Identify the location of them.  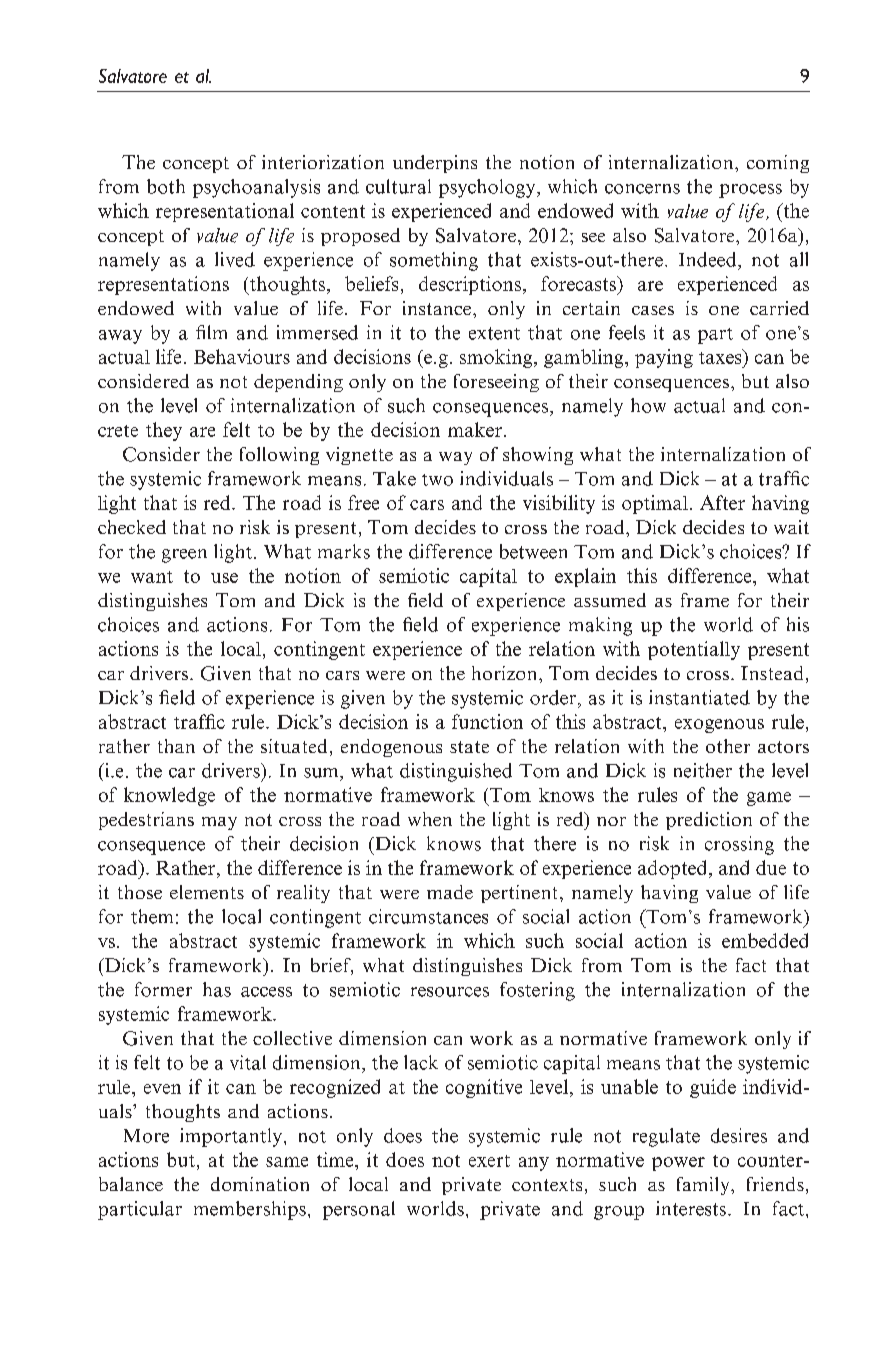
(152, 916).
